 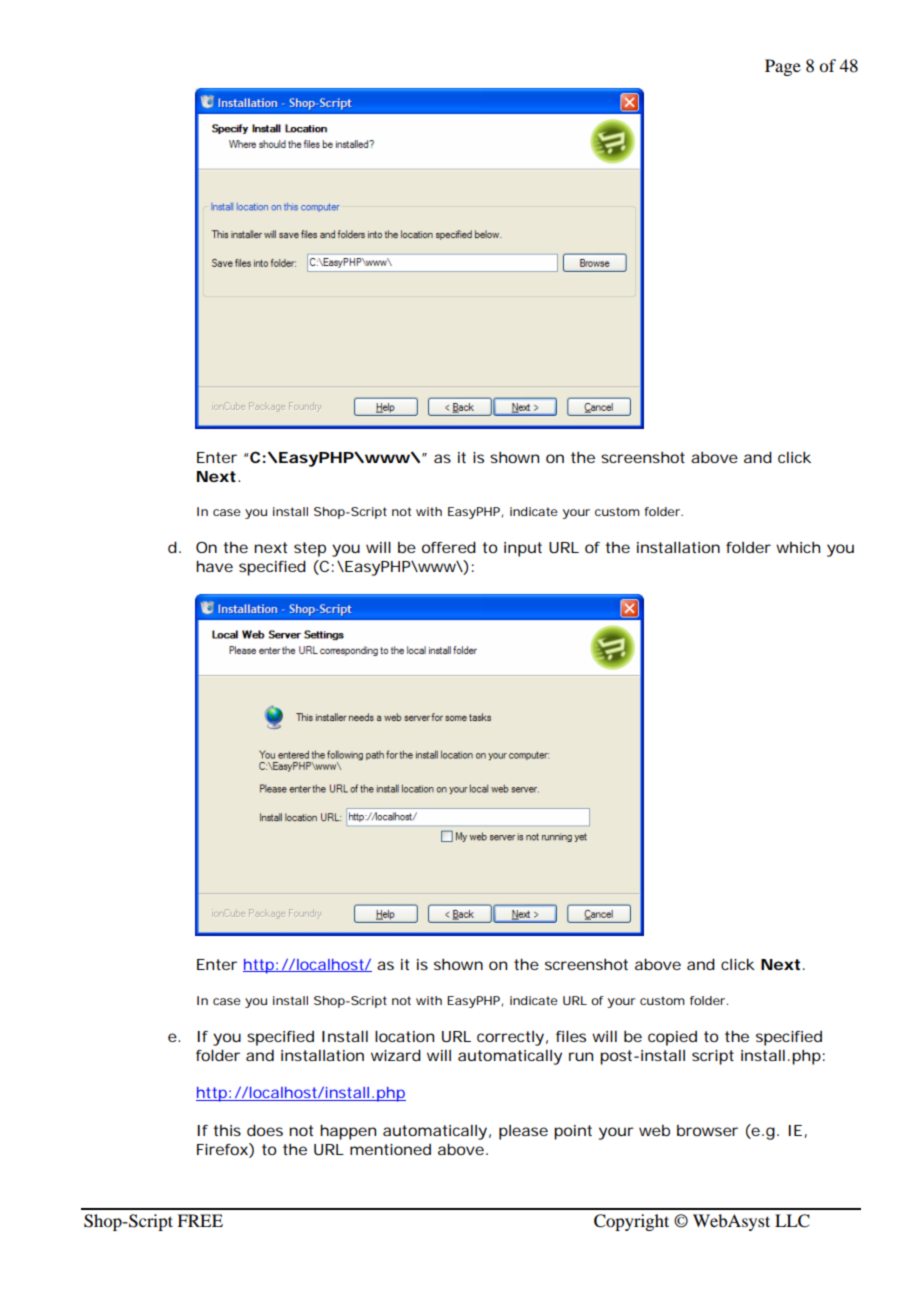 I want to click on offered, so click(x=449, y=547).
